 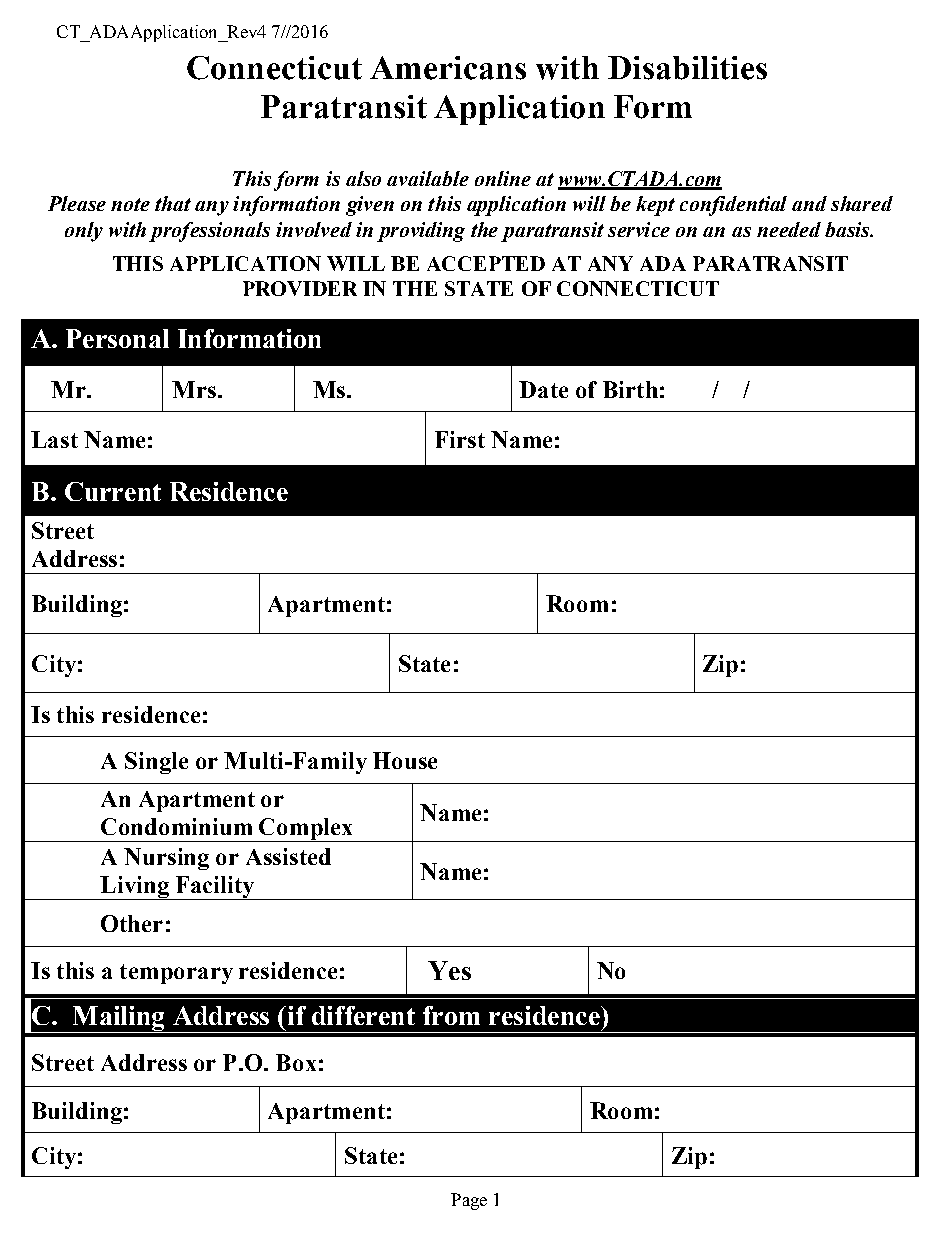 I want to click on Americans, so click(x=448, y=68).
